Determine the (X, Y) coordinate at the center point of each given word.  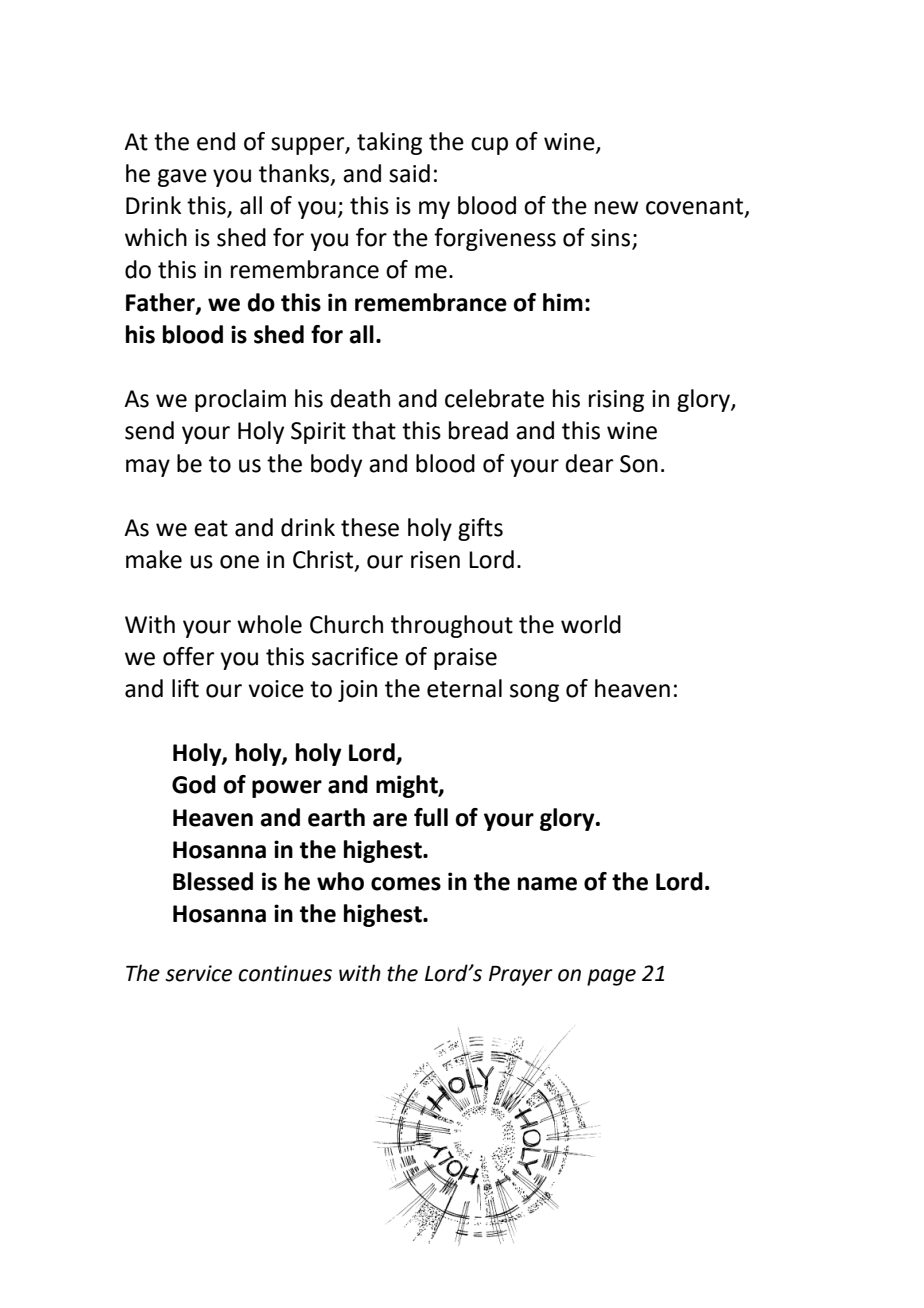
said (409, 173)
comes (406, 884)
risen (435, 560)
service (198, 973)
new (616, 208)
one (239, 562)
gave (182, 178)
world (591, 624)
